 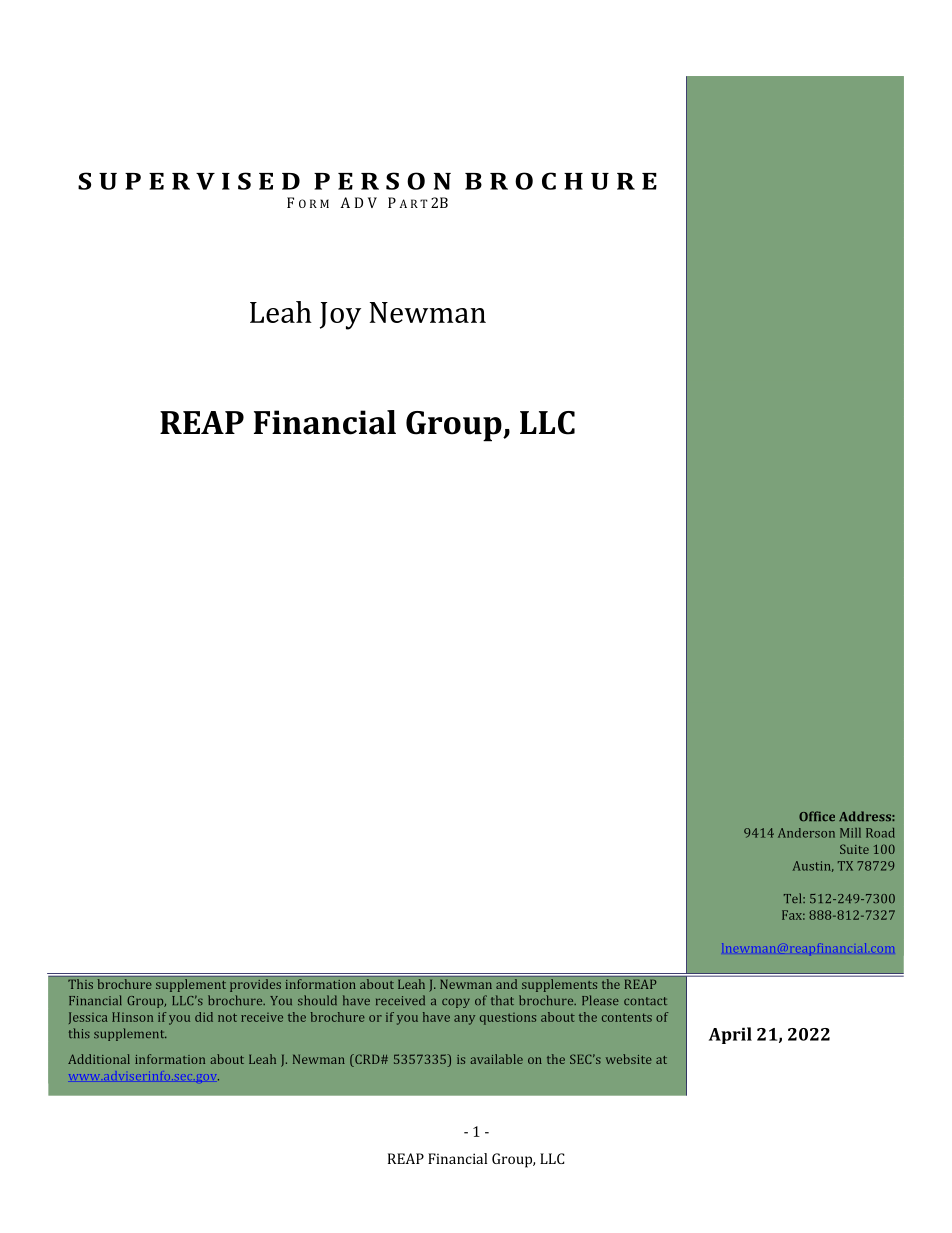 What do you see at coordinates (817, 816) in the screenshot?
I see `Office` at bounding box center [817, 816].
